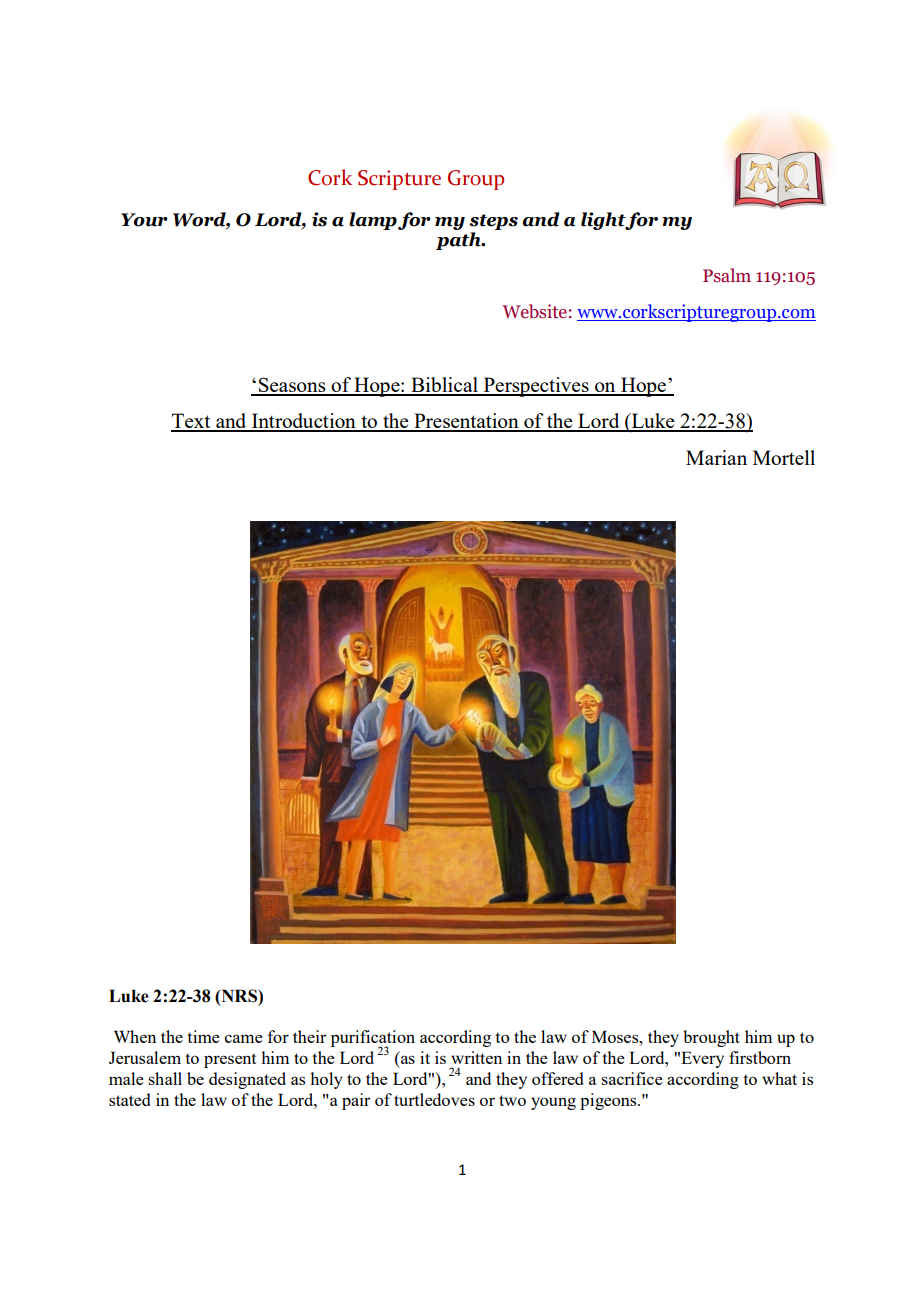 This screenshot has width=924, height=1308. Describe the element at coordinates (536, 387) in the screenshot. I see `Perspectives` at that location.
